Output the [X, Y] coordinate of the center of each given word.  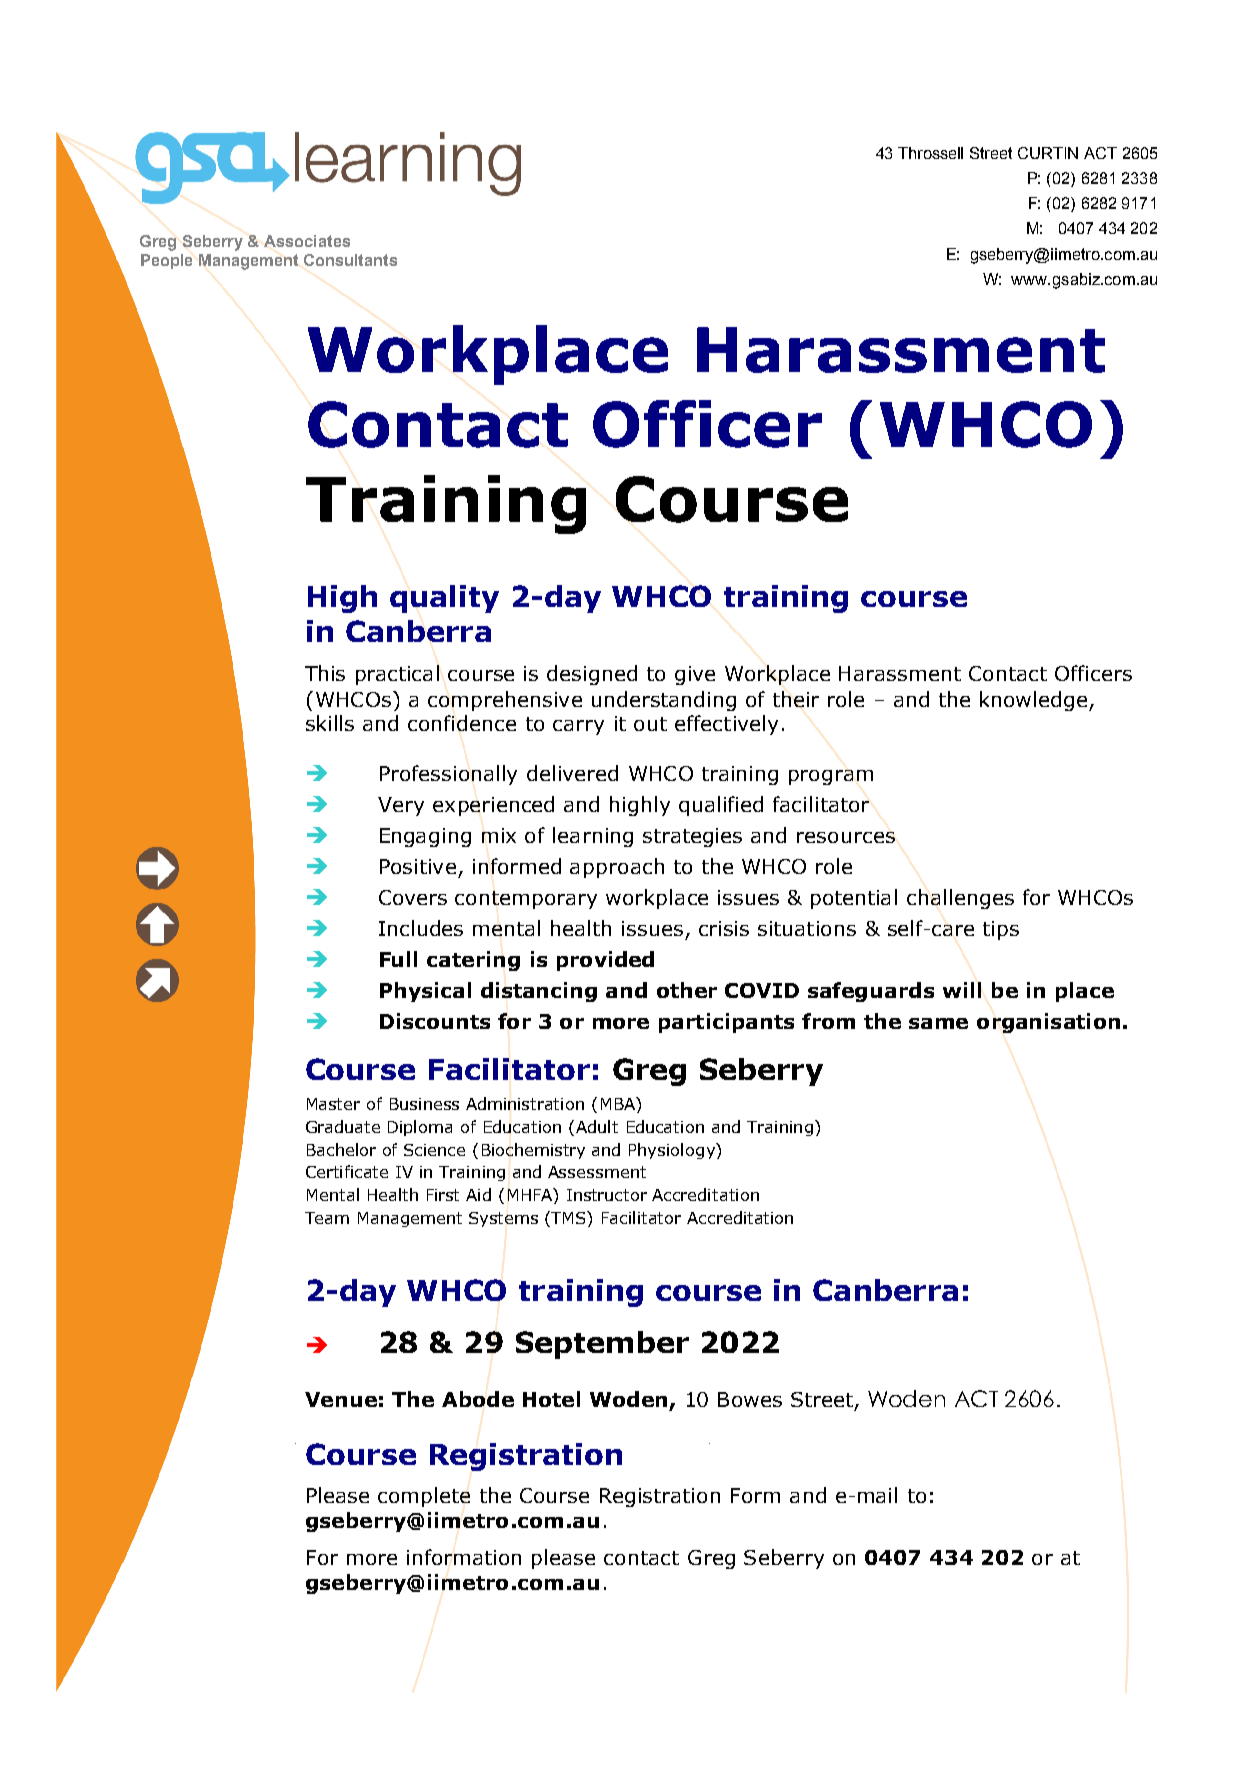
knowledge [1035, 701]
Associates [307, 241]
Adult [597, 1126]
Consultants [350, 260]
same [938, 1023]
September [602, 1345]
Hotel [551, 1399]
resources [846, 837]
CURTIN [1048, 153]
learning [593, 837]
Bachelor [341, 1149]
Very [401, 806]
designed [592, 675]
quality [444, 599]
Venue [341, 1399]
